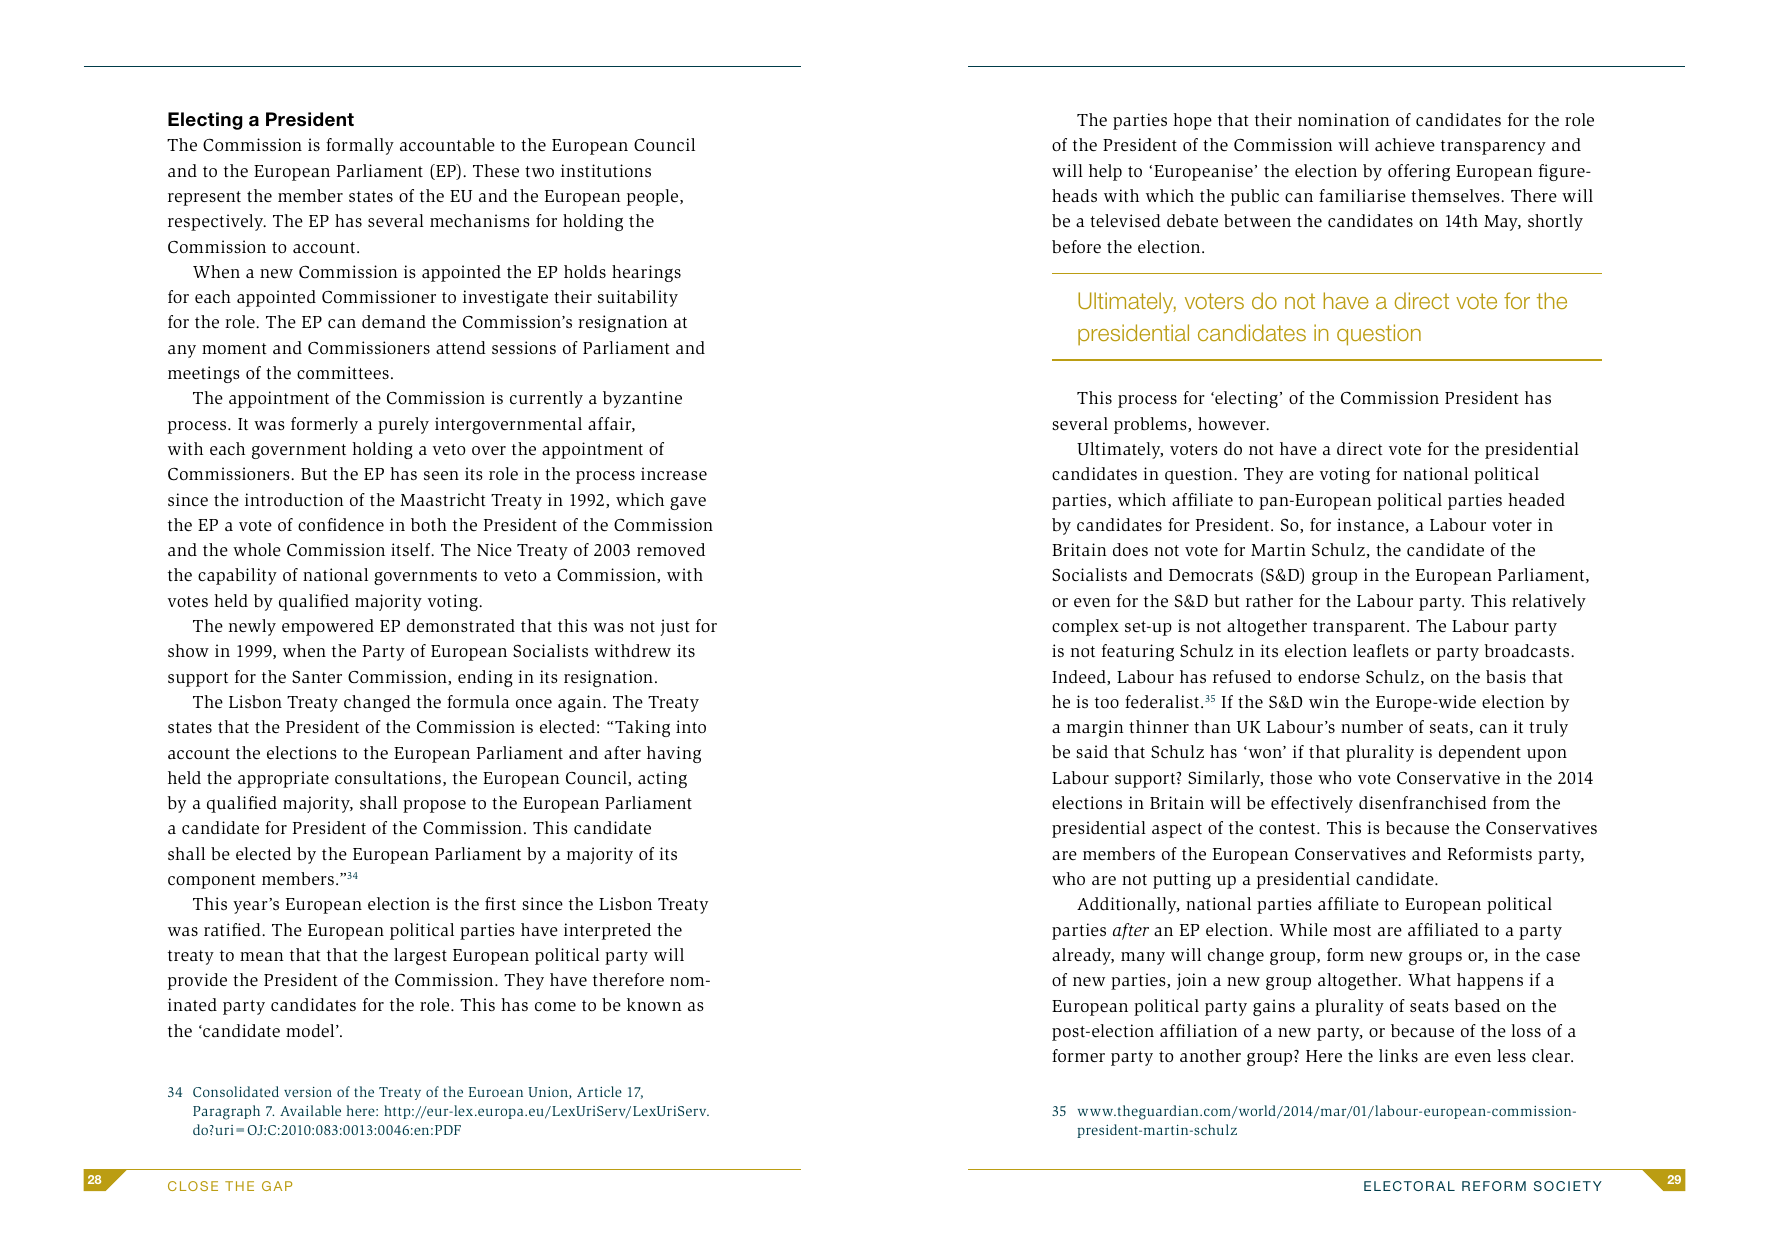 This image has width=1769, height=1255. What do you see at coordinates (1360, 628) in the image?
I see `transparent` at bounding box center [1360, 628].
